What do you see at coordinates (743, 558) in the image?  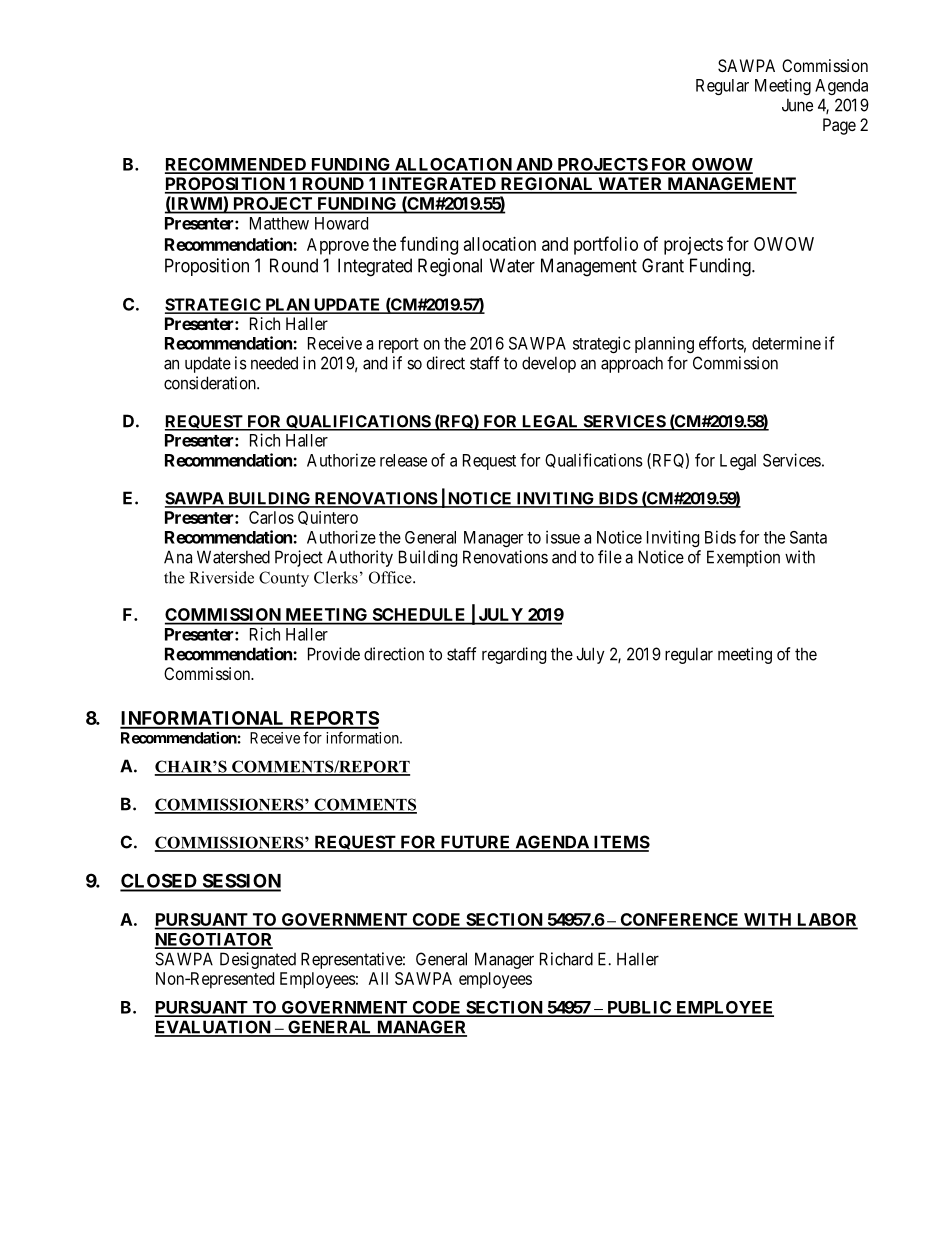 I see `Exemption` at bounding box center [743, 558].
